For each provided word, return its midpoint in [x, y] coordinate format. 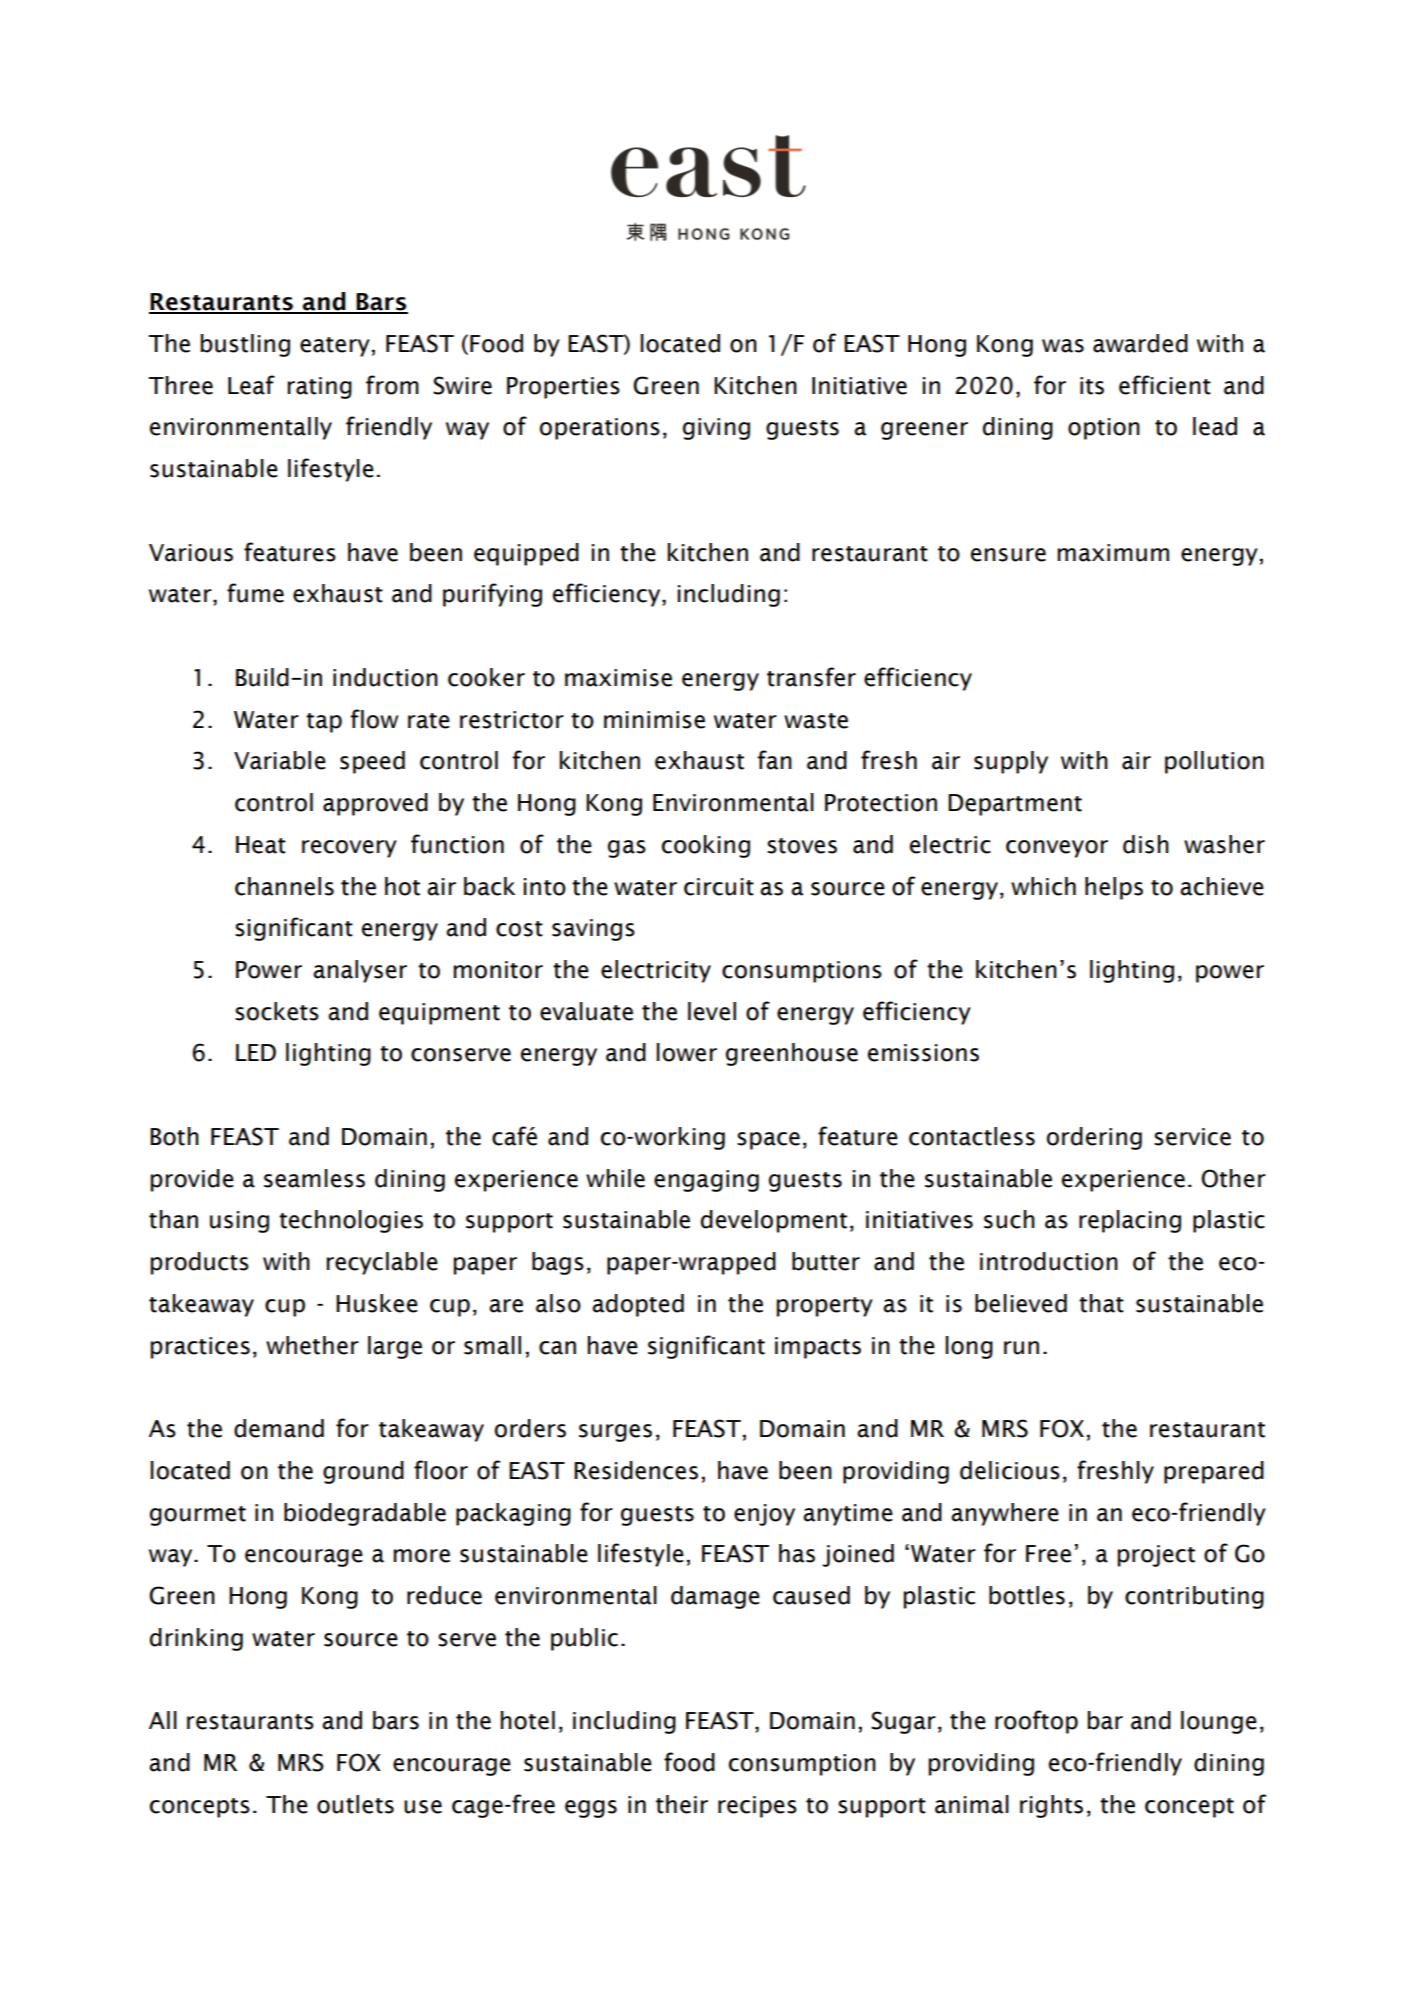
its [1092, 386]
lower [687, 1052]
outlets [355, 1804]
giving [716, 429]
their [682, 1804]
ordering [1094, 1138]
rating [320, 388]
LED [256, 1052]
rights [1051, 1806]
